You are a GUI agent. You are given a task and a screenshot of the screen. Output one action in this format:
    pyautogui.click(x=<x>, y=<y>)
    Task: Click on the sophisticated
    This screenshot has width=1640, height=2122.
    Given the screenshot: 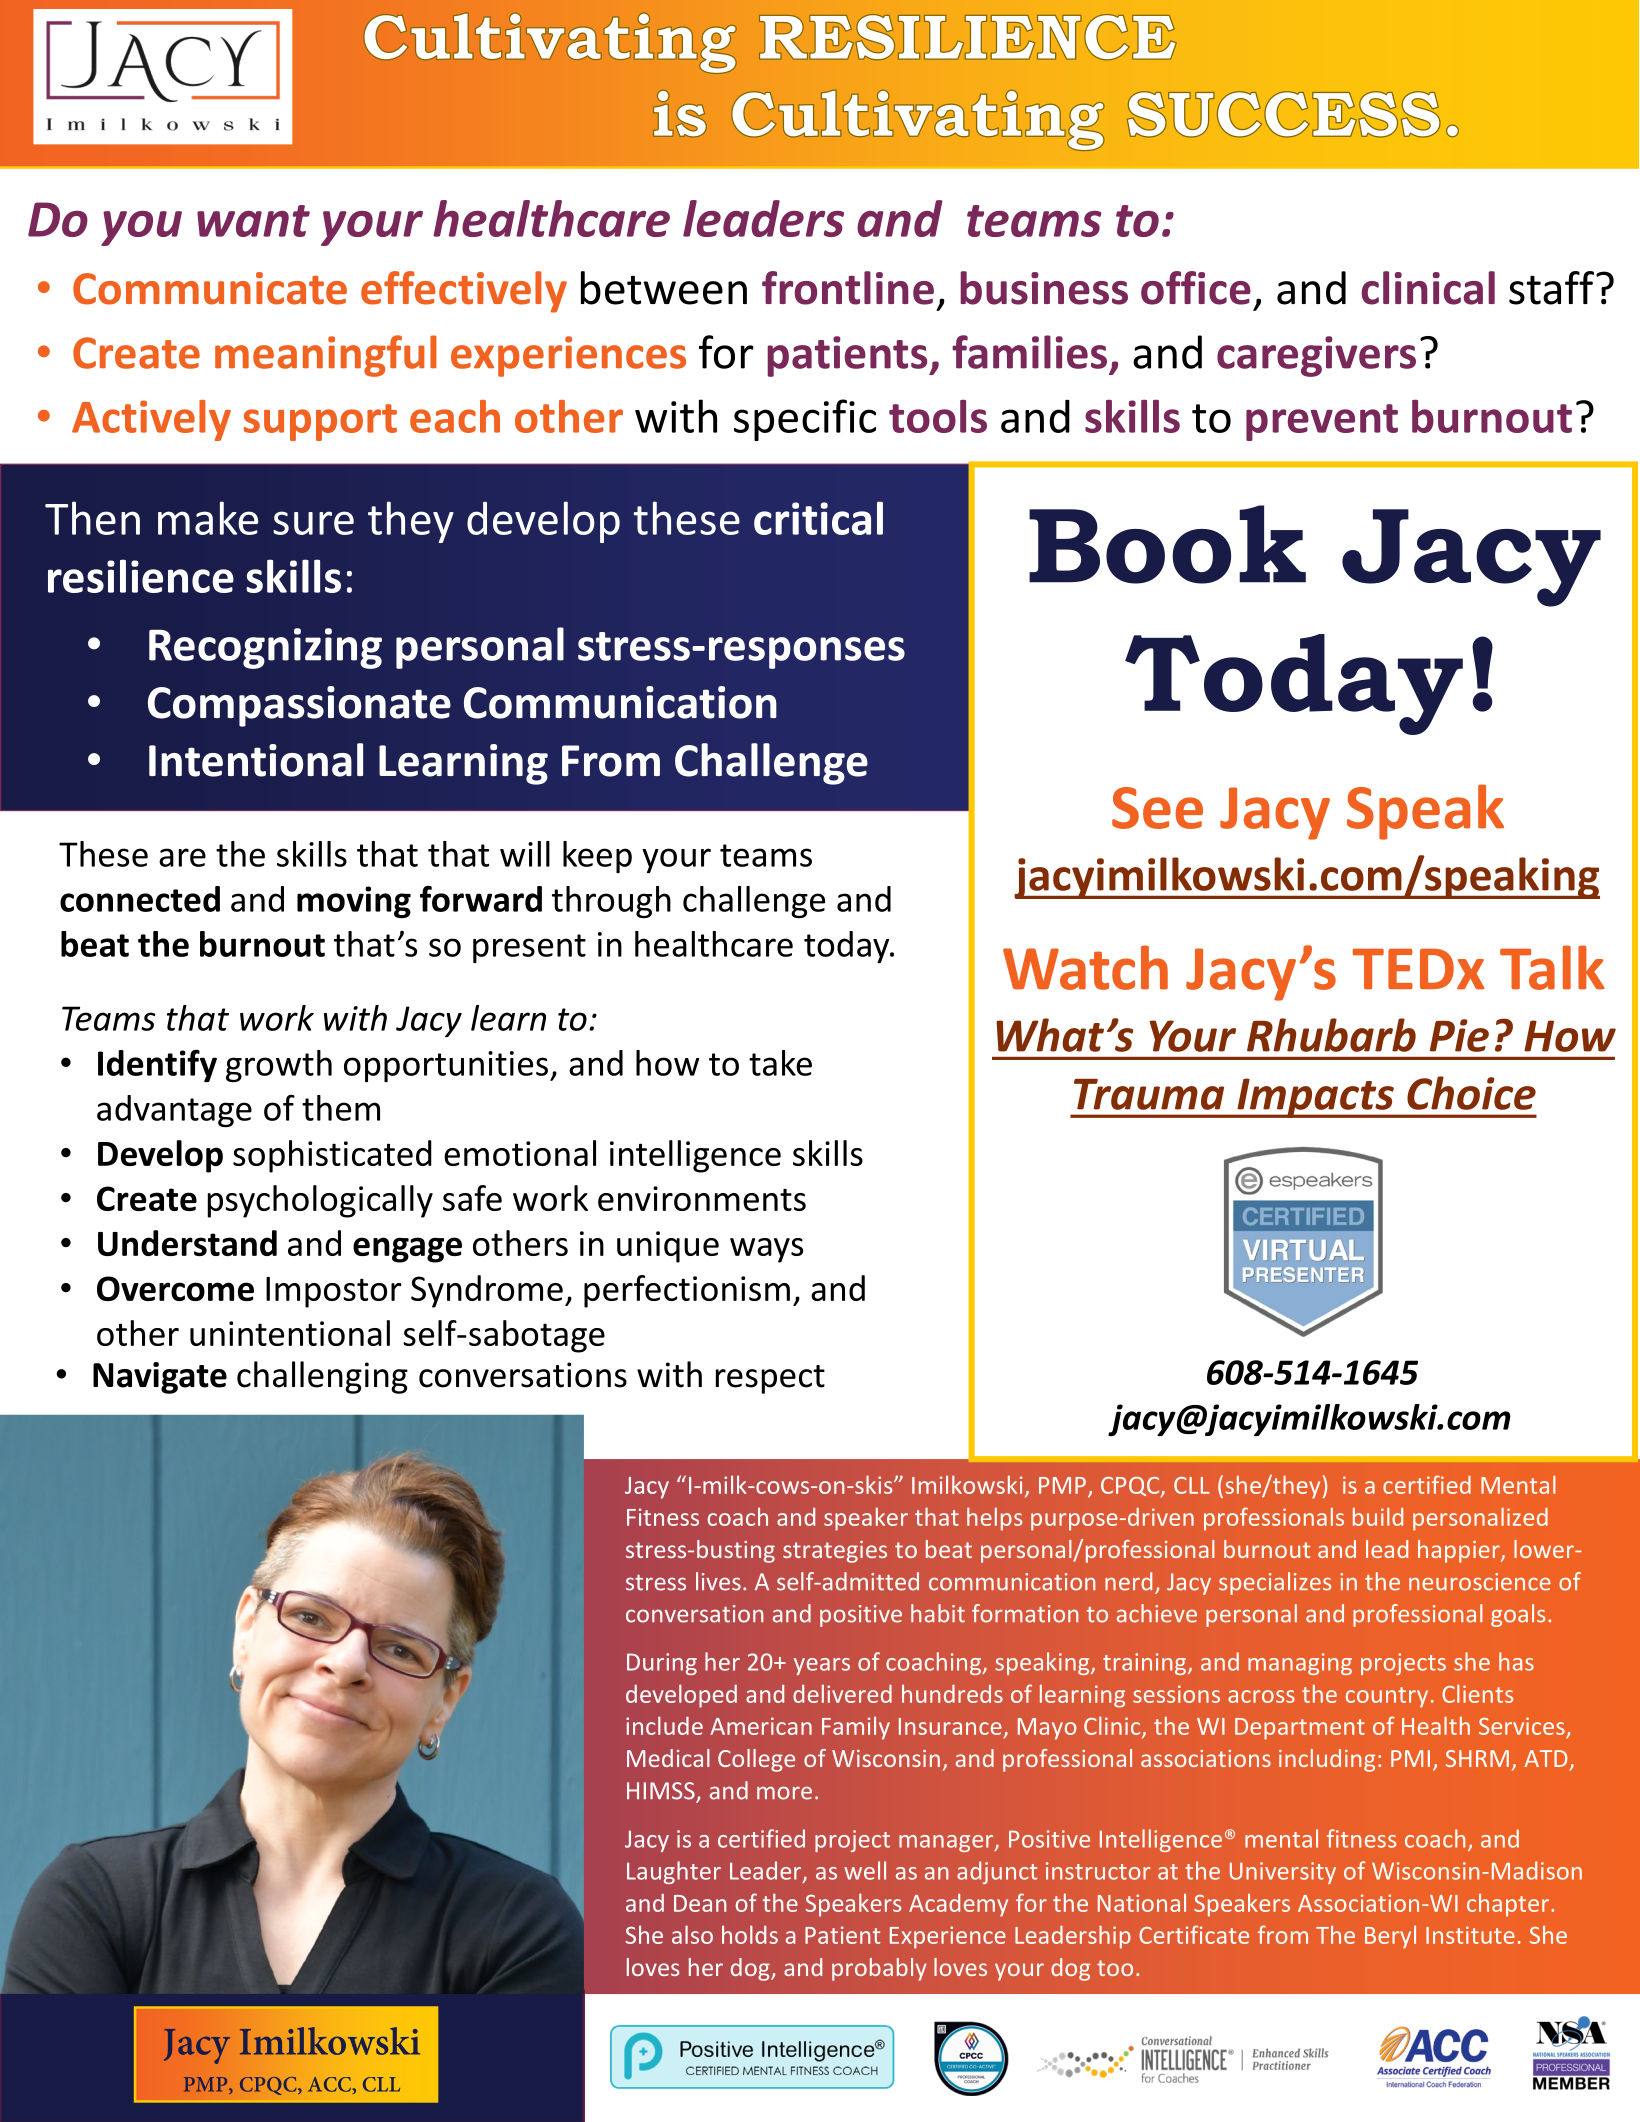 What is the action you would take?
    pyautogui.click(x=332, y=1156)
